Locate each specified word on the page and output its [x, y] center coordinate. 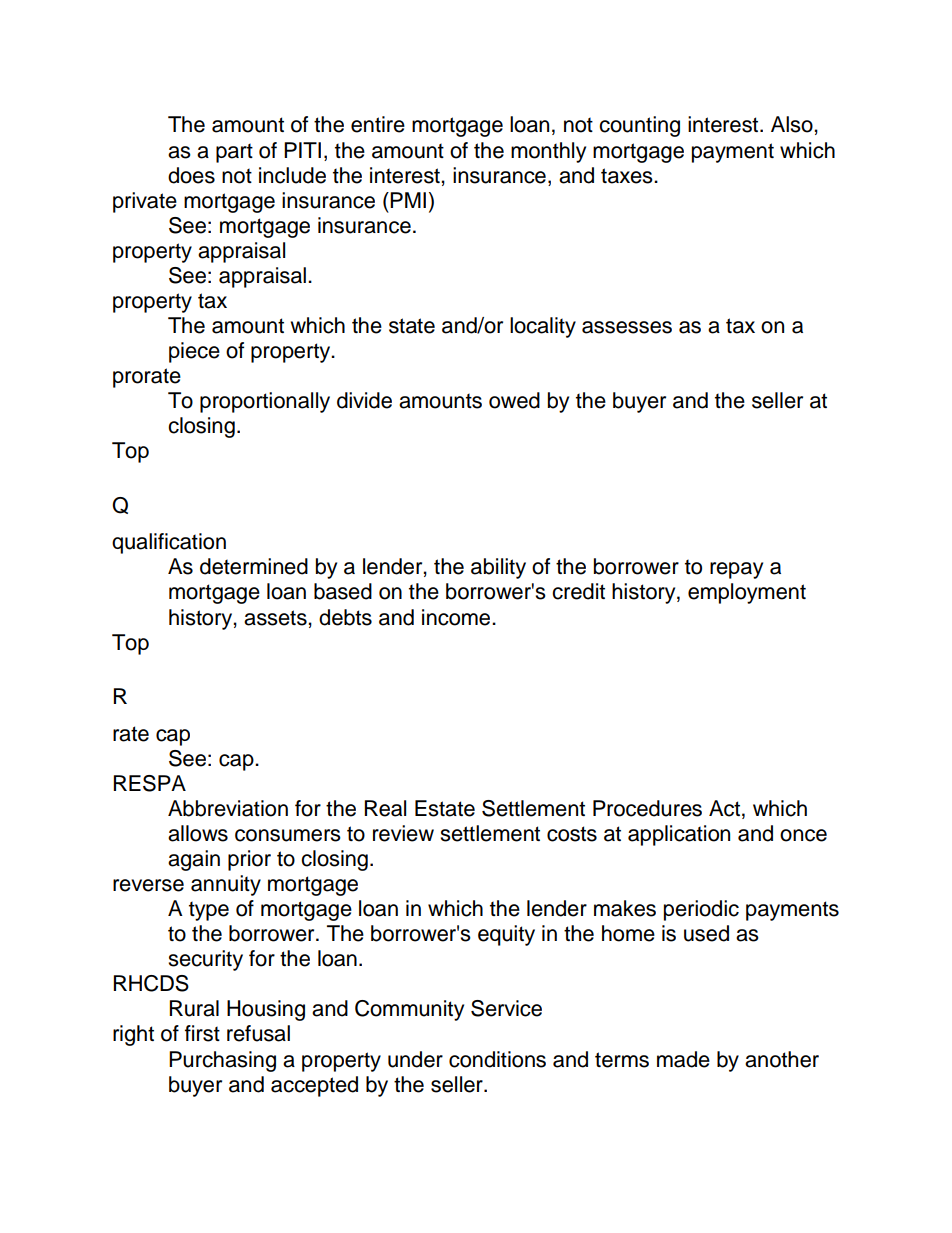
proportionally [265, 402]
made [683, 1059]
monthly [548, 152]
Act [724, 808]
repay [736, 570]
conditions [497, 1059]
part [234, 153]
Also [793, 124]
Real [385, 808]
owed [514, 400]
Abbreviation [228, 808]
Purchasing [222, 1061]
